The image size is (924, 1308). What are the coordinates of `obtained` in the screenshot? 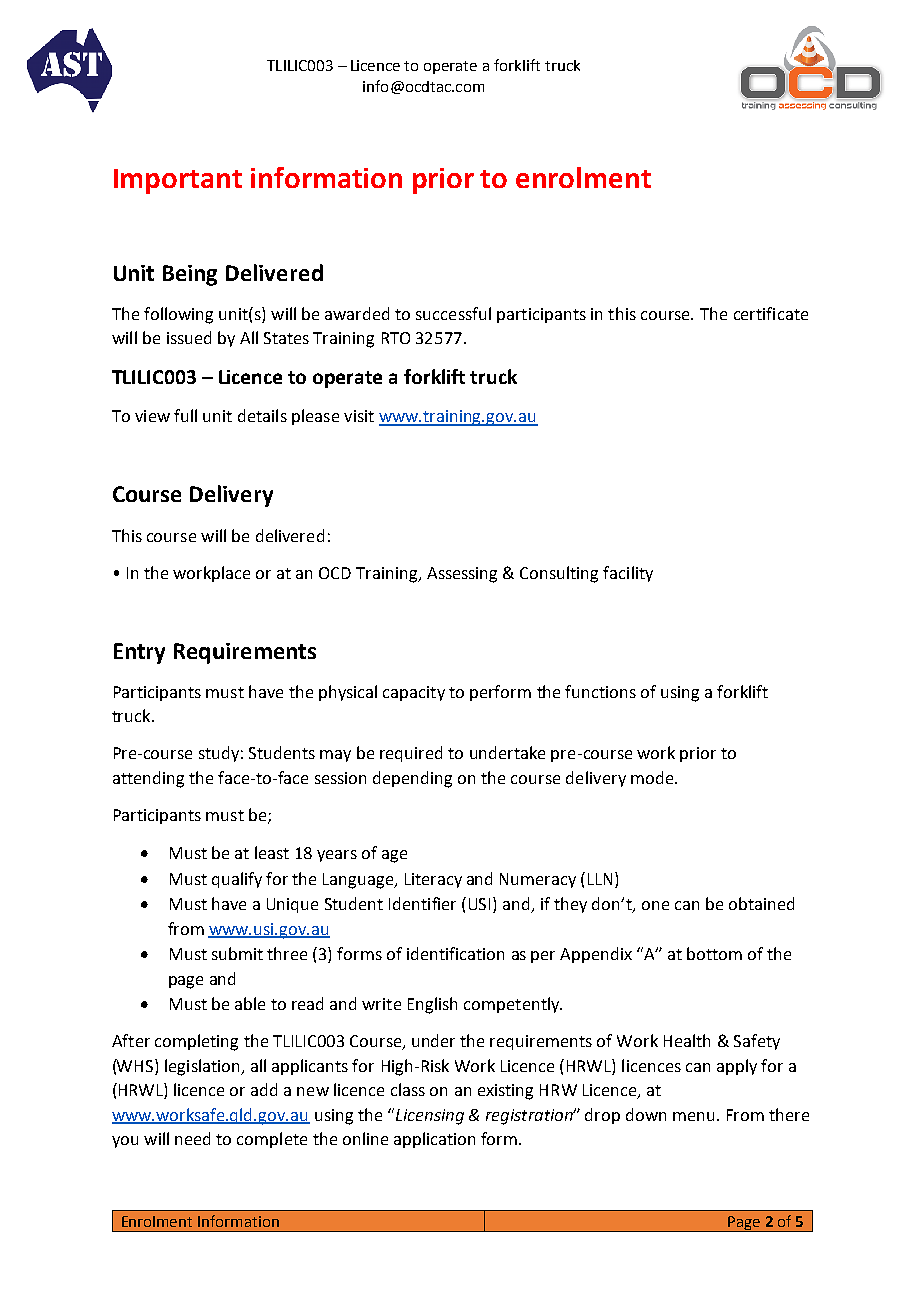 It's located at (761, 903).
